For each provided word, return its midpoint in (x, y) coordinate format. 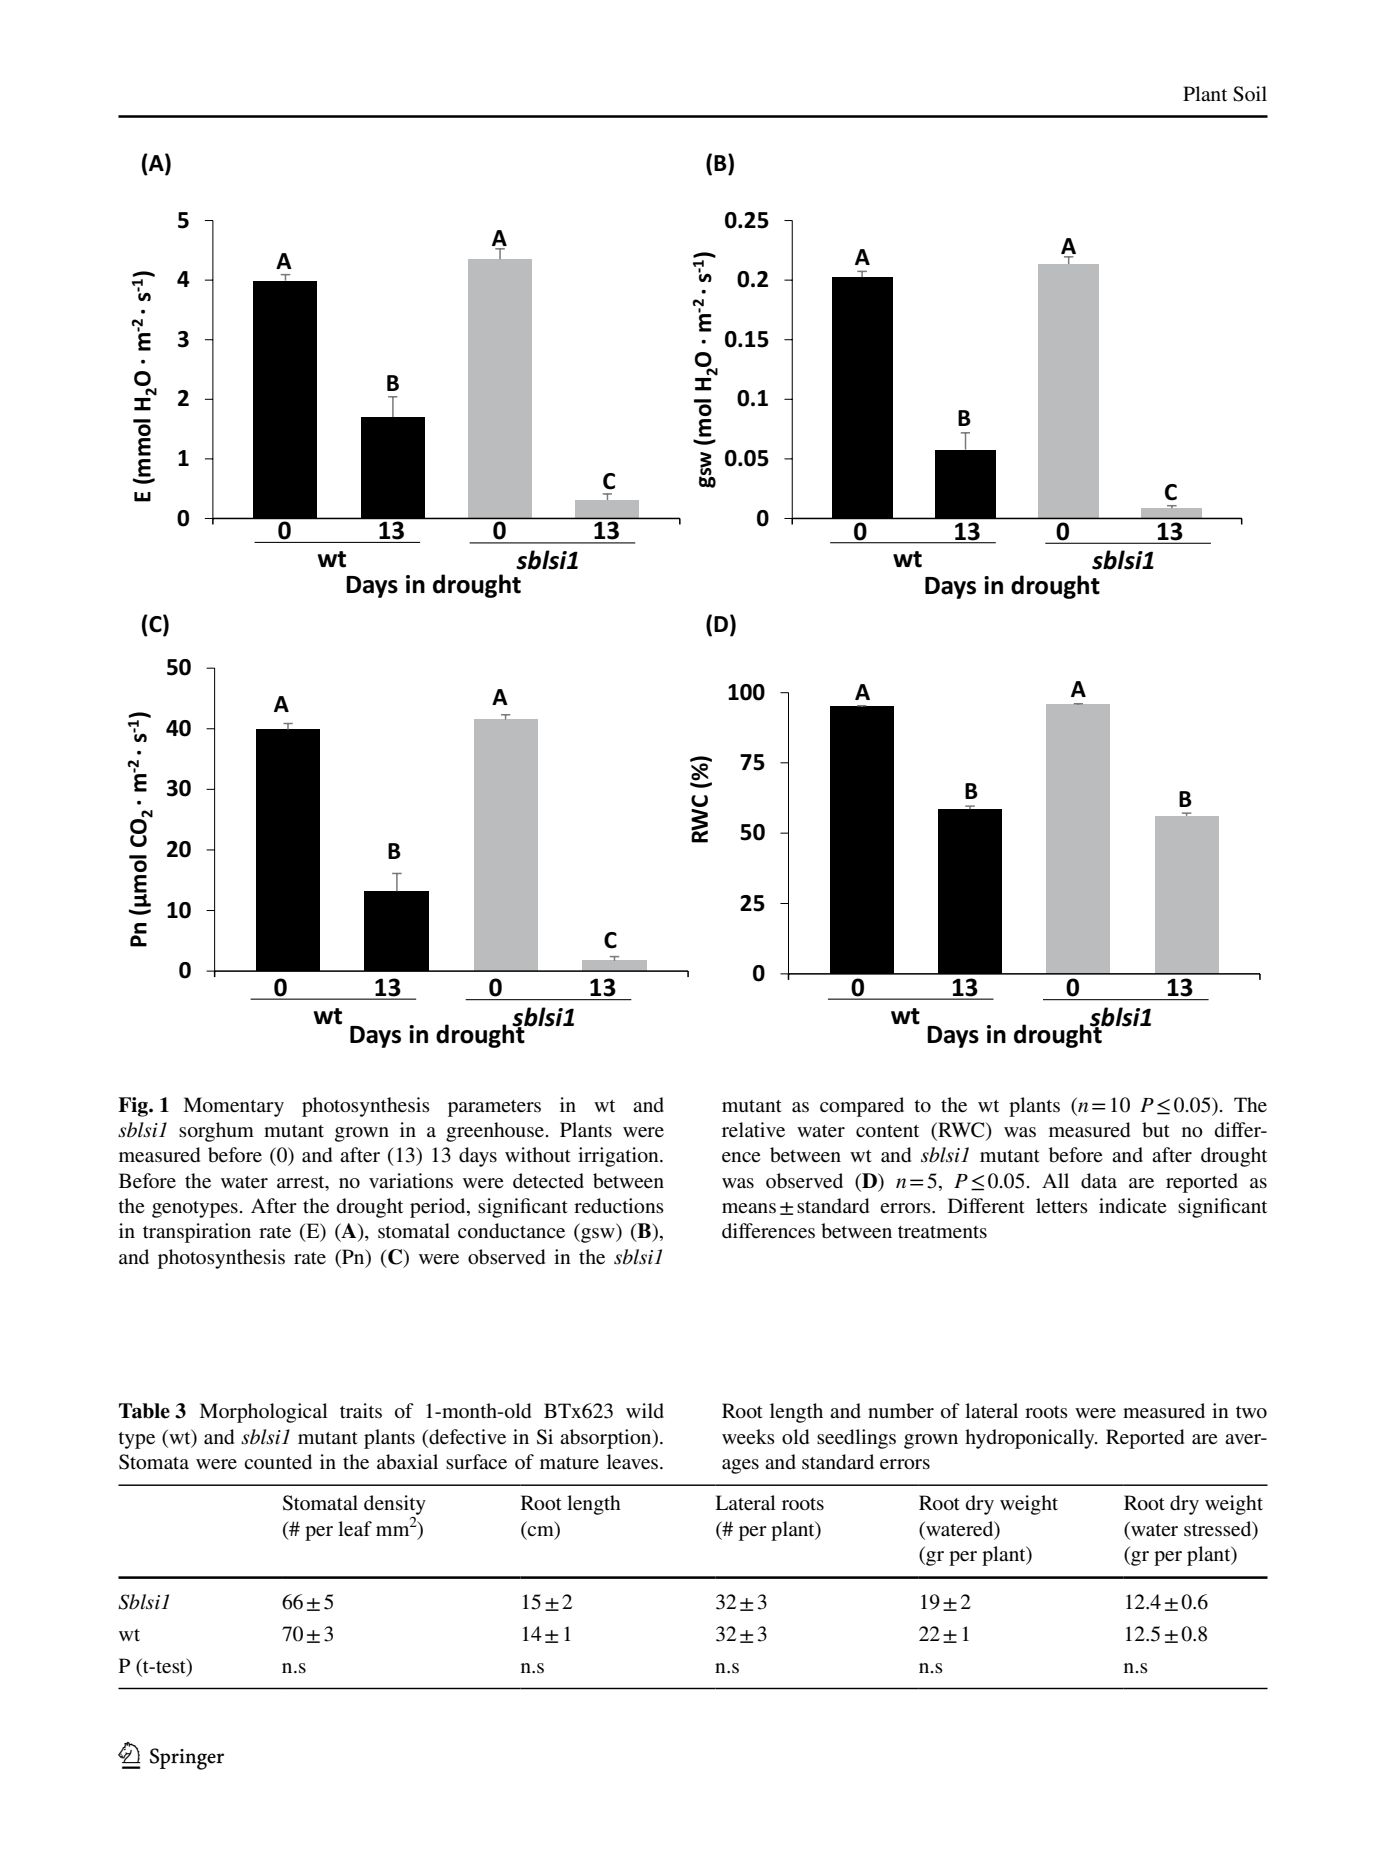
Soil (1250, 94)
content (887, 1131)
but (1156, 1130)
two (1251, 1412)
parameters (494, 1108)
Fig (134, 1107)
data (1099, 1181)
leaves (634, 1462)
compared (862, 1107)
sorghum (216, 1132)
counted (278, 1462)
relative (753, 1130)
